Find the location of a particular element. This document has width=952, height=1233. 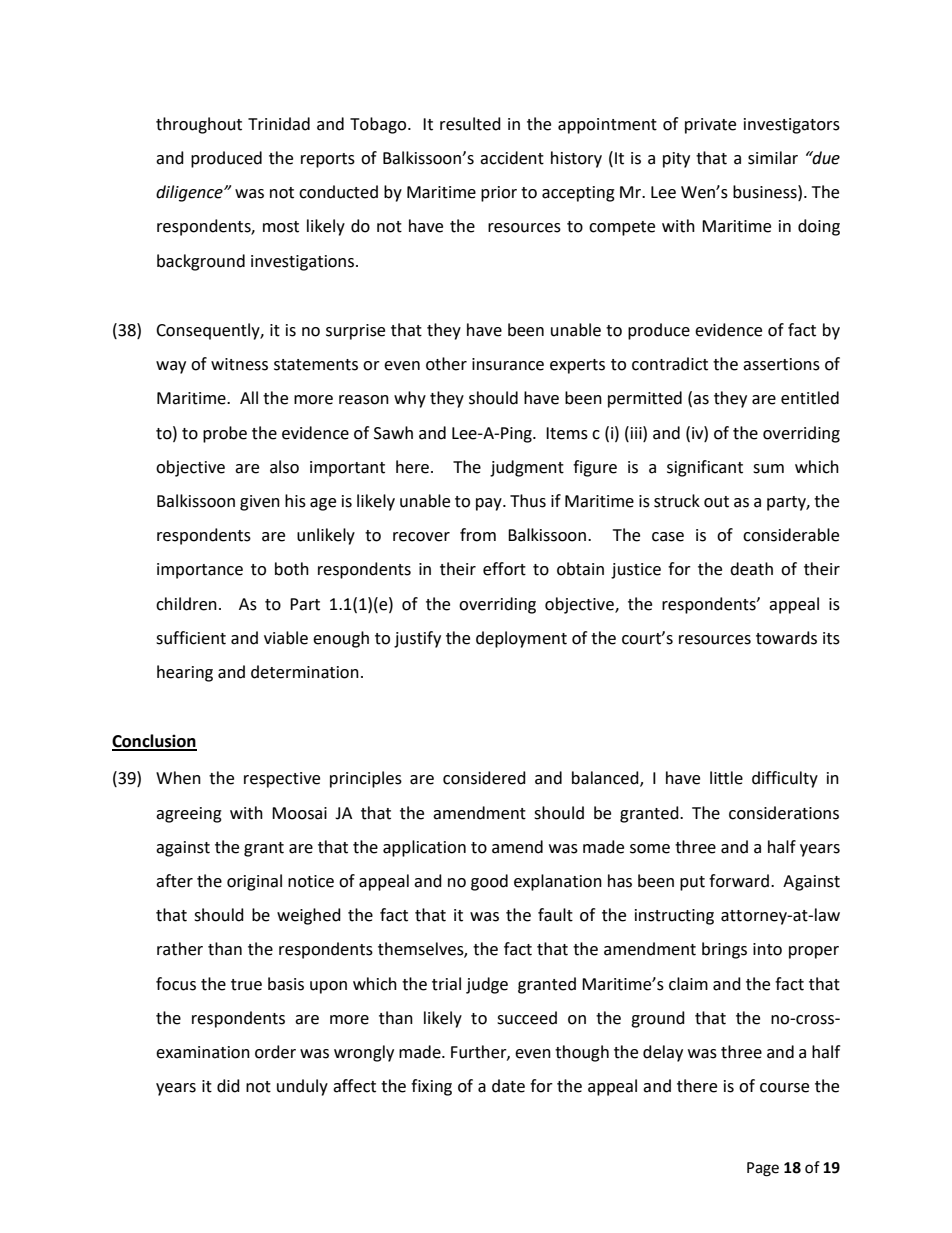

All is located at coordinates (249, 397).
